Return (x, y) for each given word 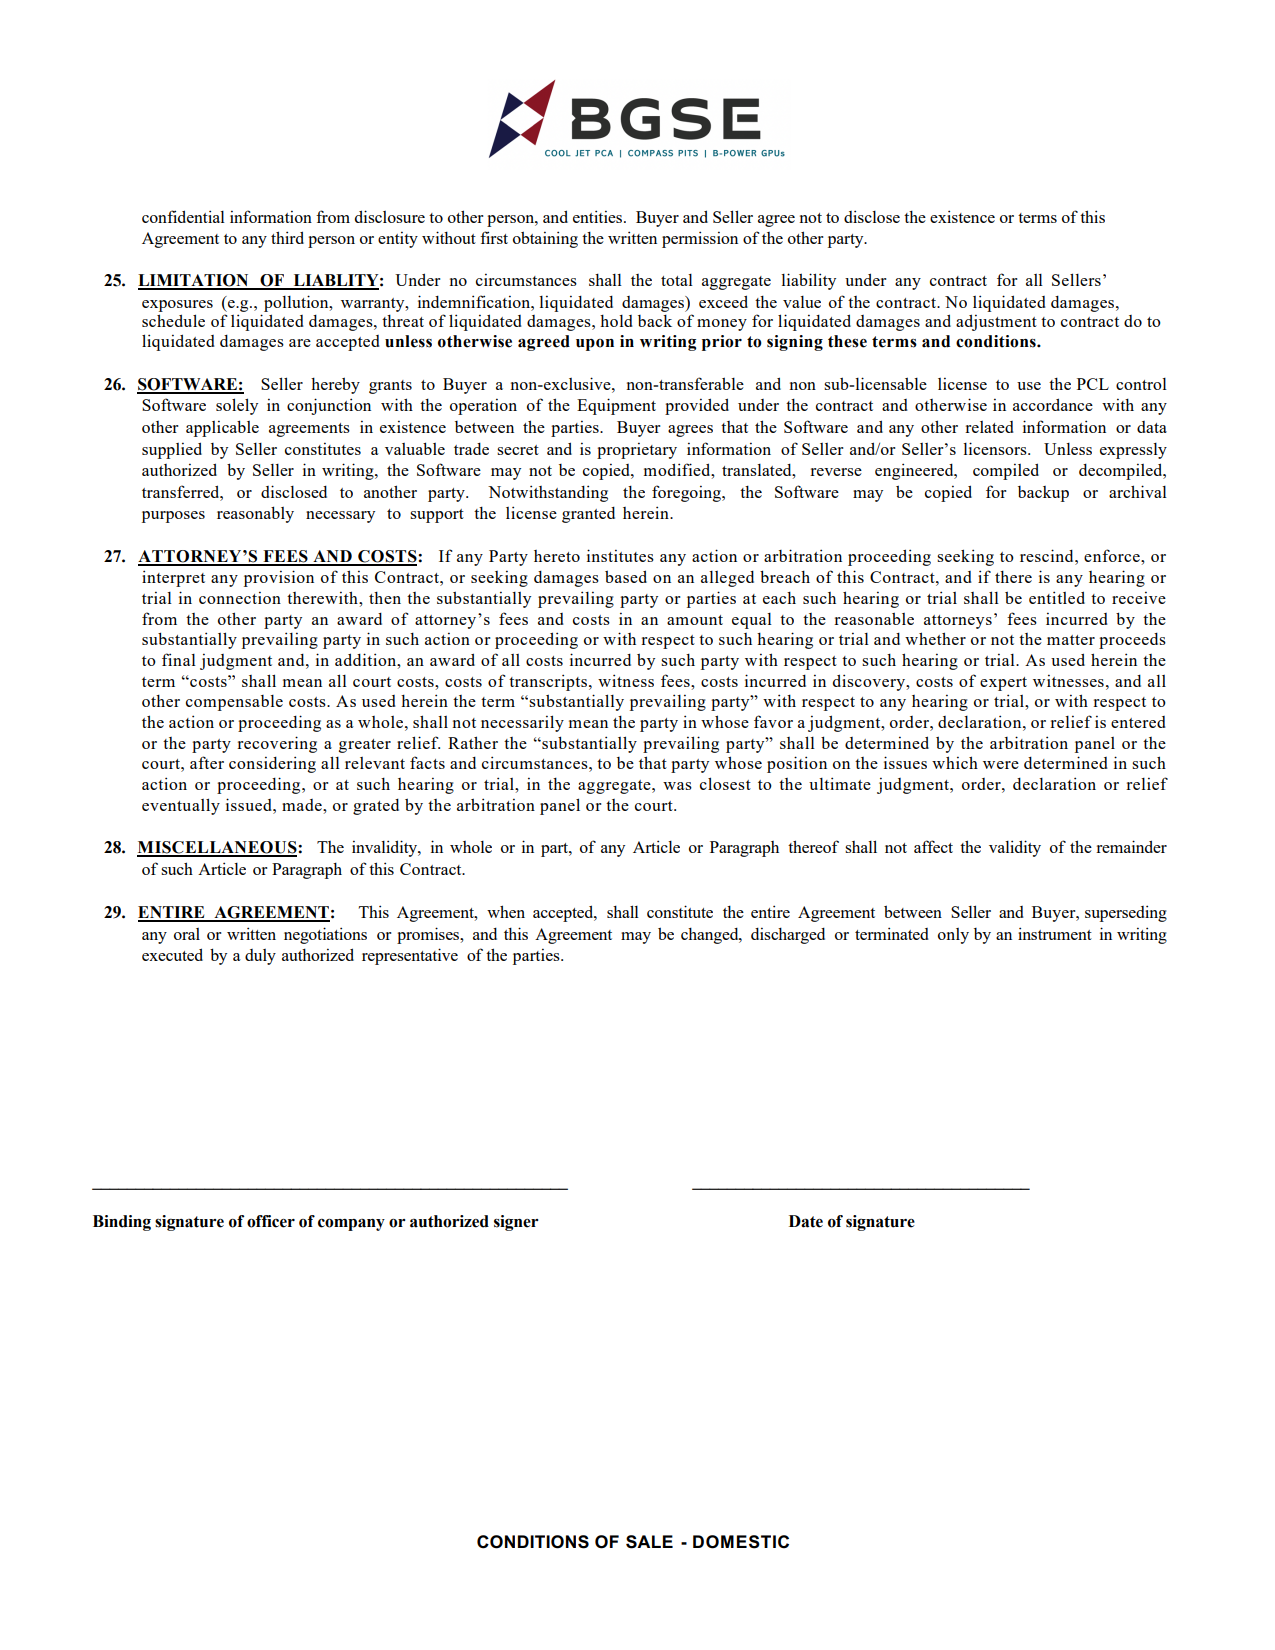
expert (1003, 684)
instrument (1055, 933)
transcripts (549, 682)
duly (260, 957)
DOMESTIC (741, 1542)
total (677, 280)
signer (516, 1223)
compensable (234, 703)
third (287, 237)
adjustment (996, 322)
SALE (649, 1542)
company (351, 1224)
